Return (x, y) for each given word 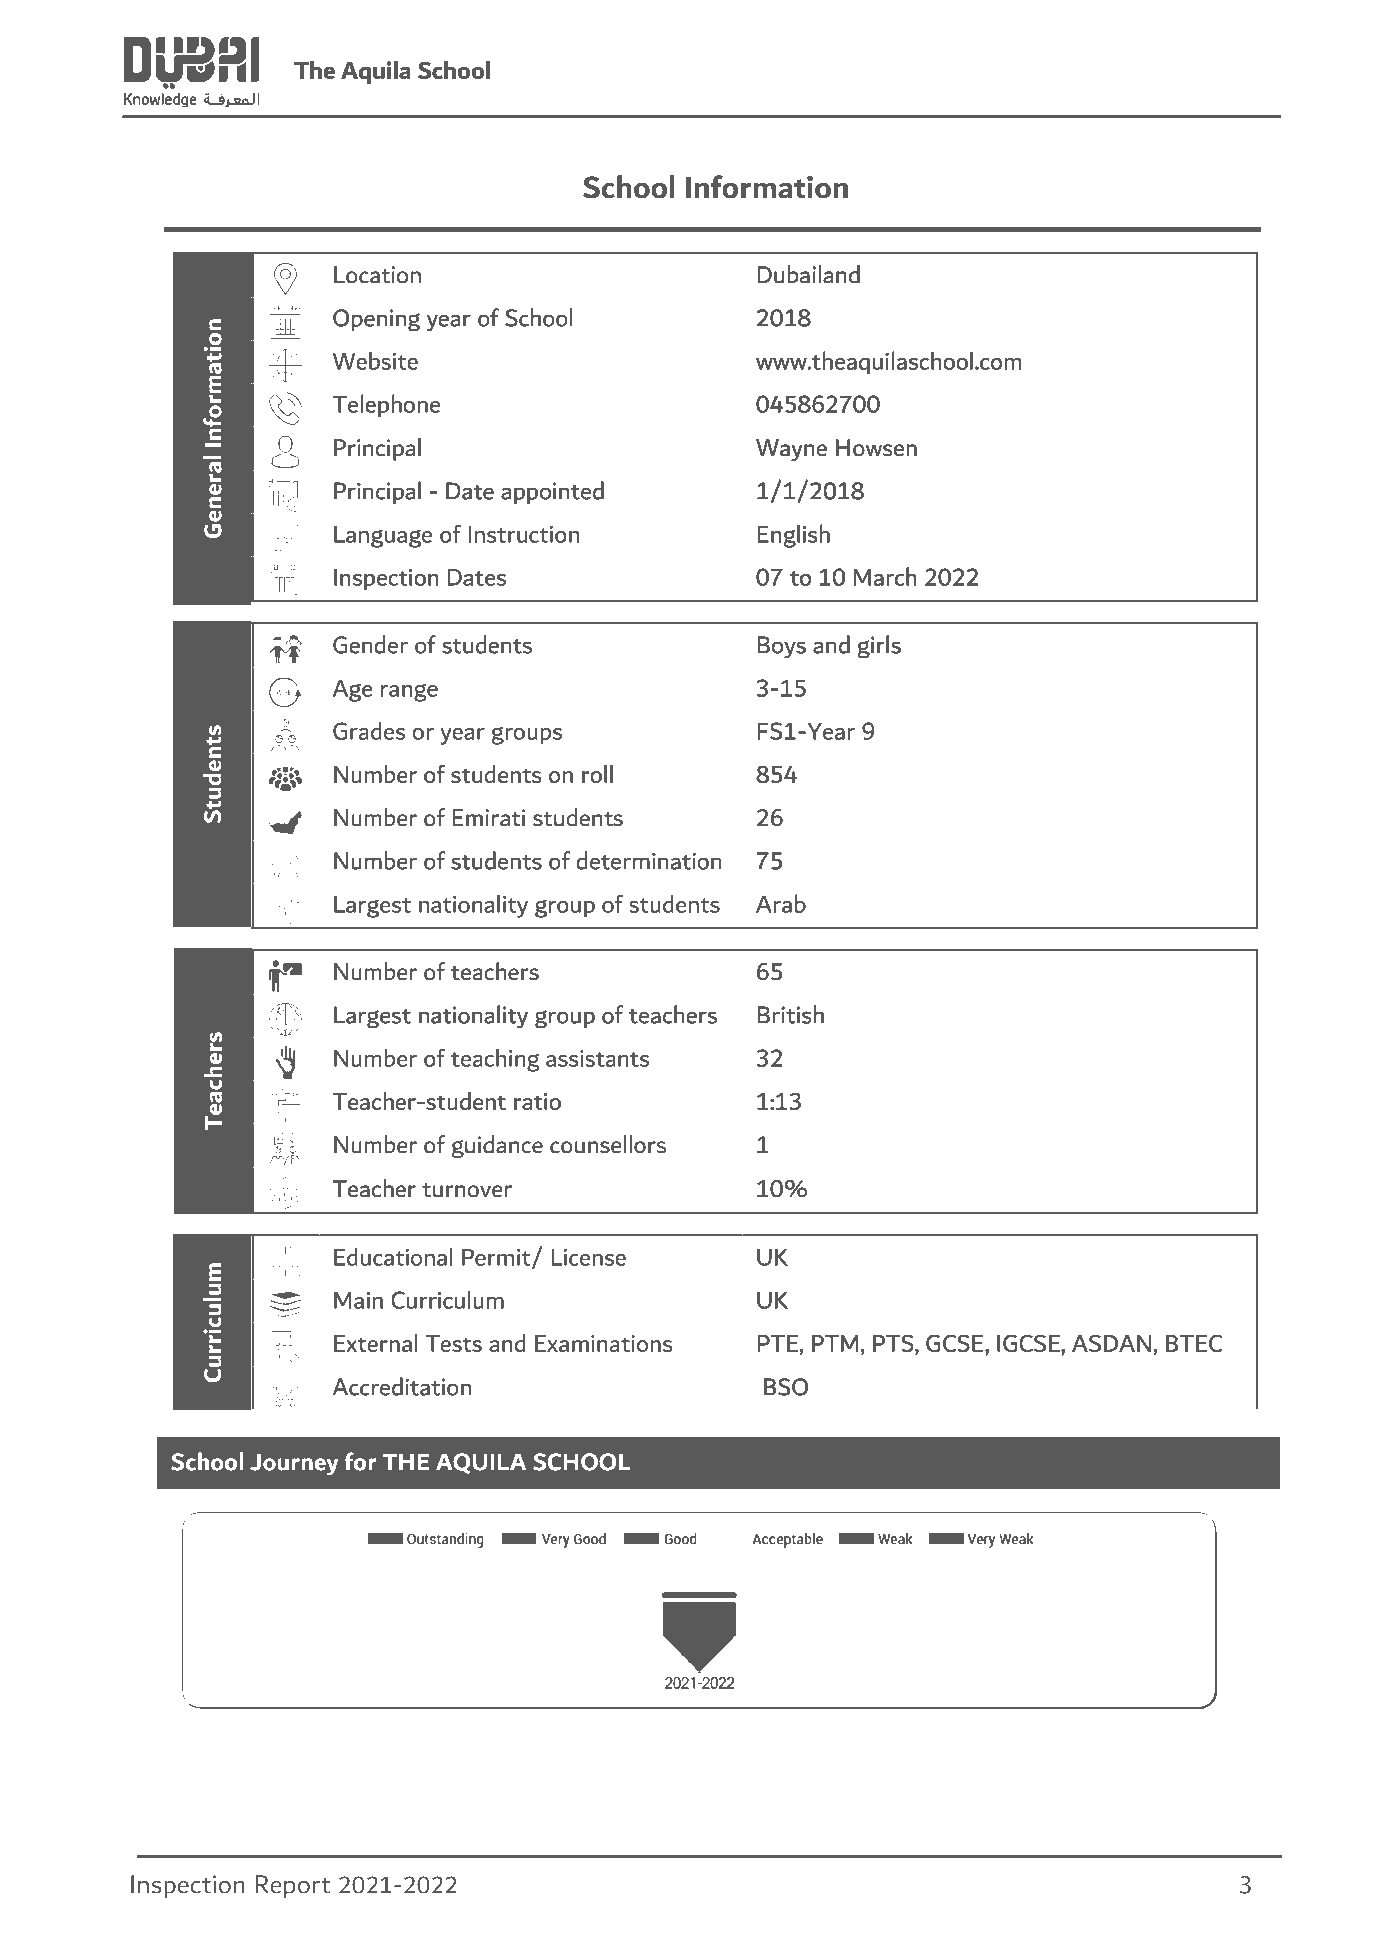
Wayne (791, 450)
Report (293, 1887)
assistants (597, 1058)
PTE (779, 1343)
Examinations (604, 1343)
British (791, 1014)
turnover (467, 1190)
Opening (376, 320)
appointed (552, 492)
